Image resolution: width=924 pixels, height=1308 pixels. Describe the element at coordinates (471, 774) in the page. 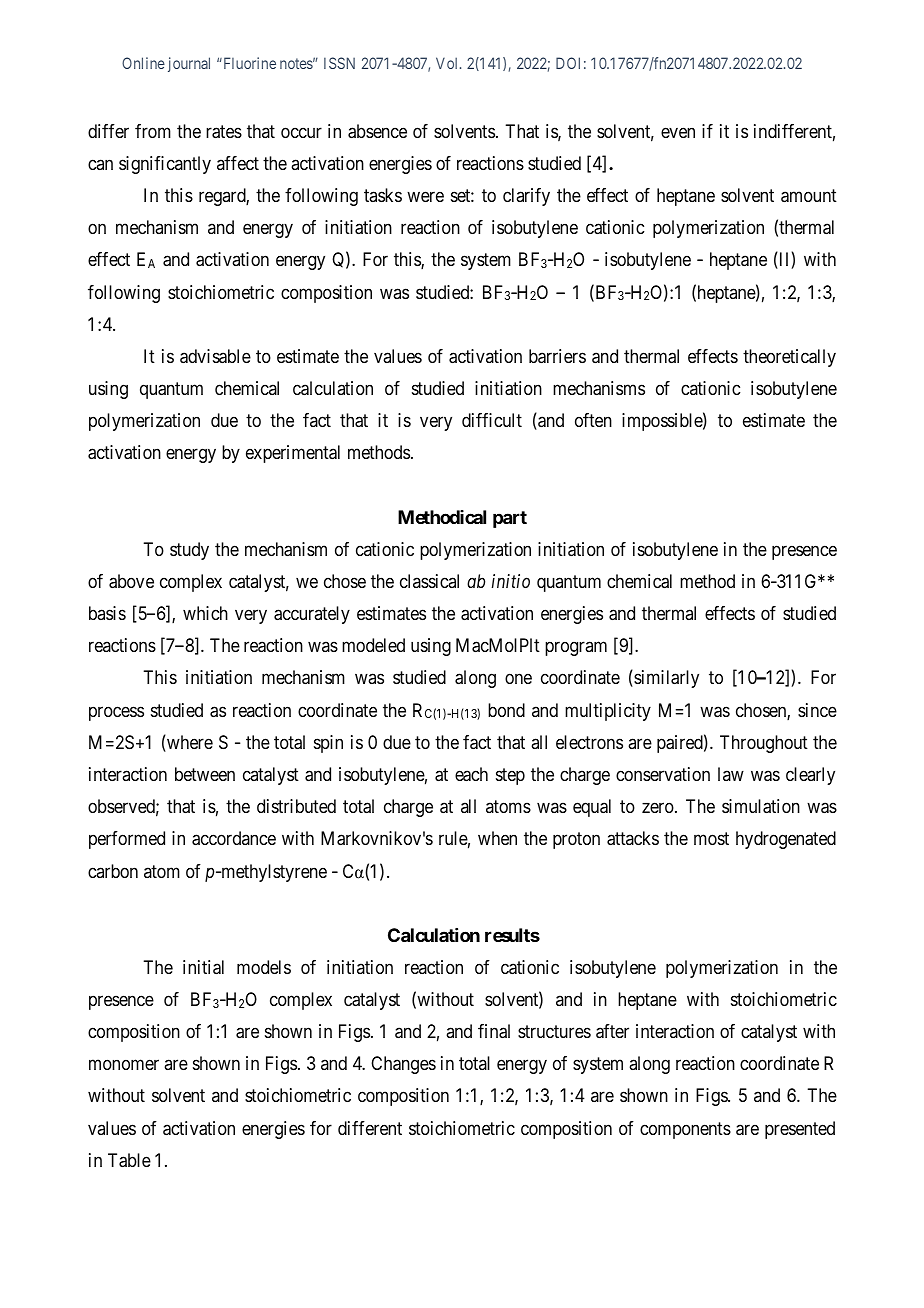

I see `each` at that location.
